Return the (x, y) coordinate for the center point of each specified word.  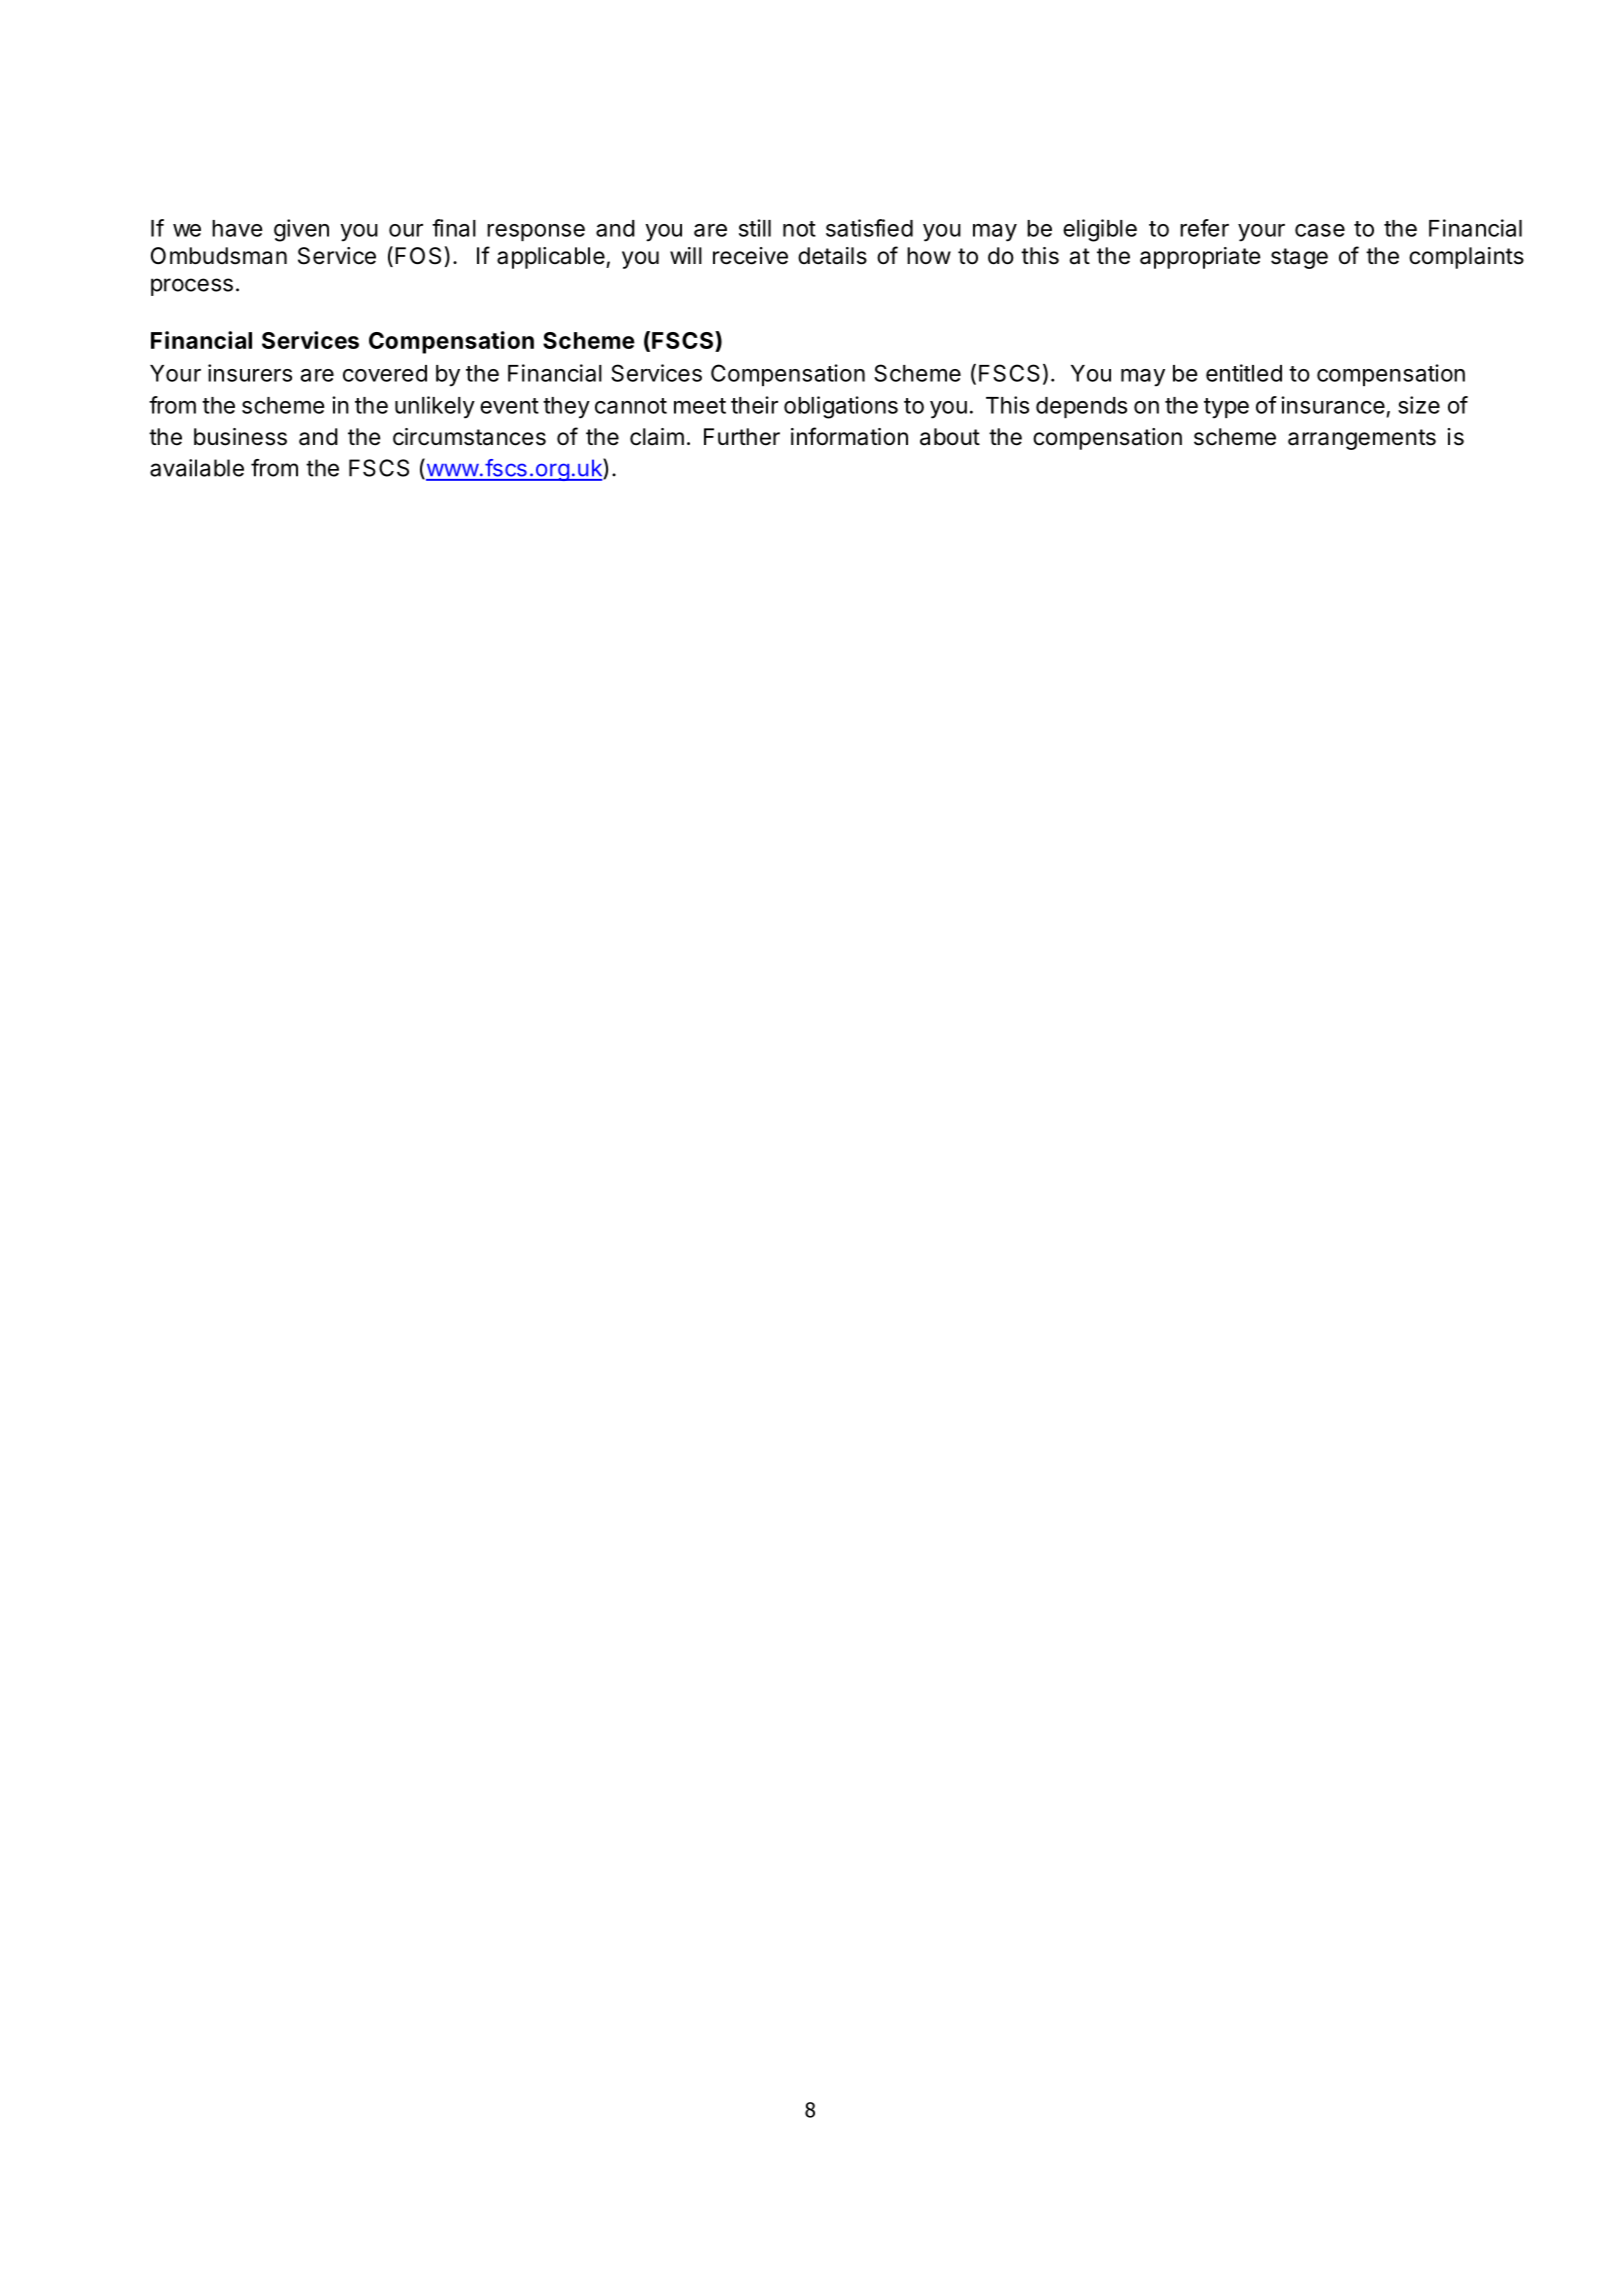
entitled (1244, 373)
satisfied (869, 228)
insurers (250, 373)
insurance (1333, 405)
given (301, 230)
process (192, 287)
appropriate (1200, 258)
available (197, 468)
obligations (841, 407)
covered (385, 373)
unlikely (435, 407)
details (832, 256)
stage (1299, 258)
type (1226, 408)
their (754, 405)
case (1320, 230)
